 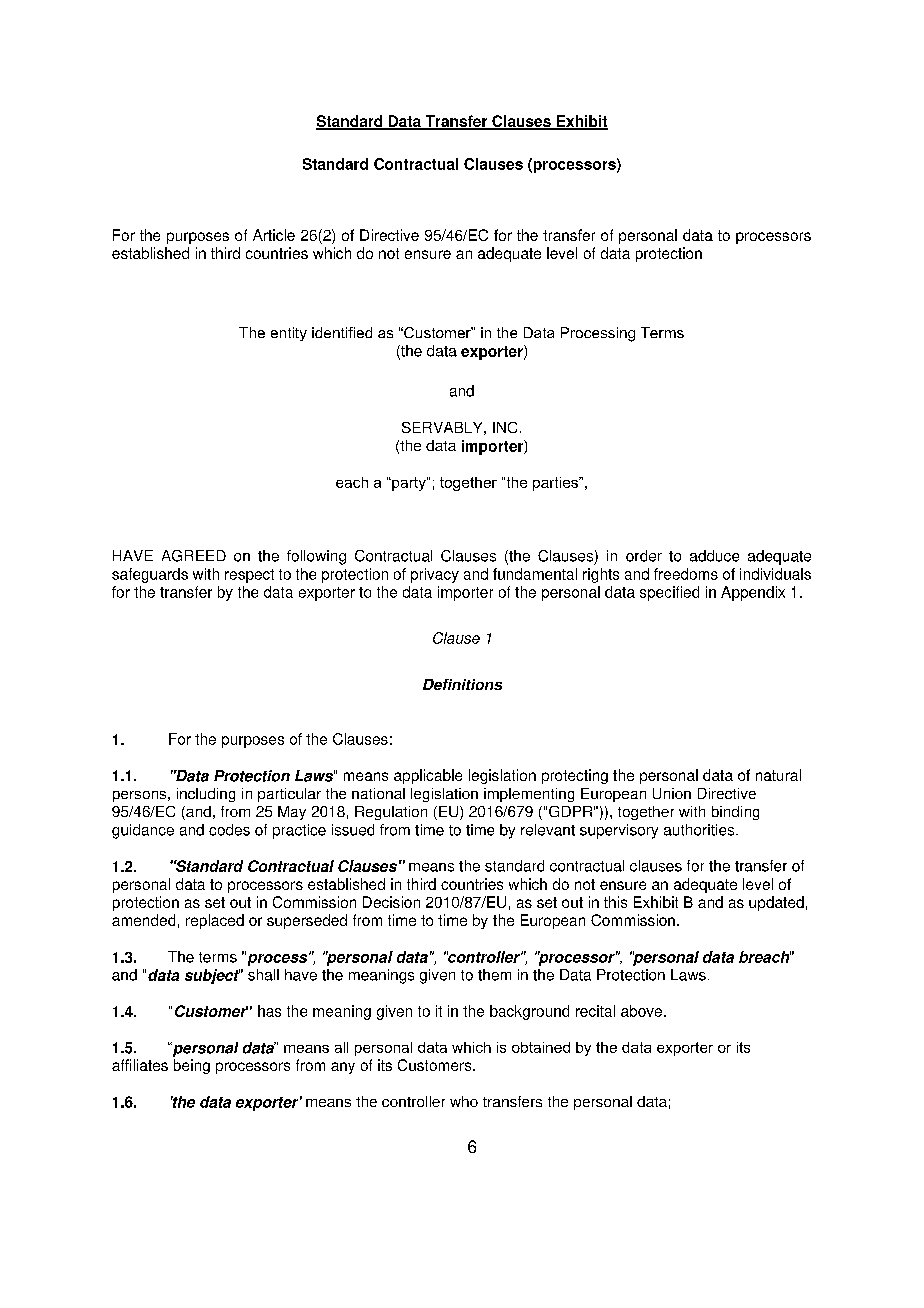 What do you see at coordinates (192, 1066) in the screenshot?
I see `being` at bounding box center [192, 1066].
